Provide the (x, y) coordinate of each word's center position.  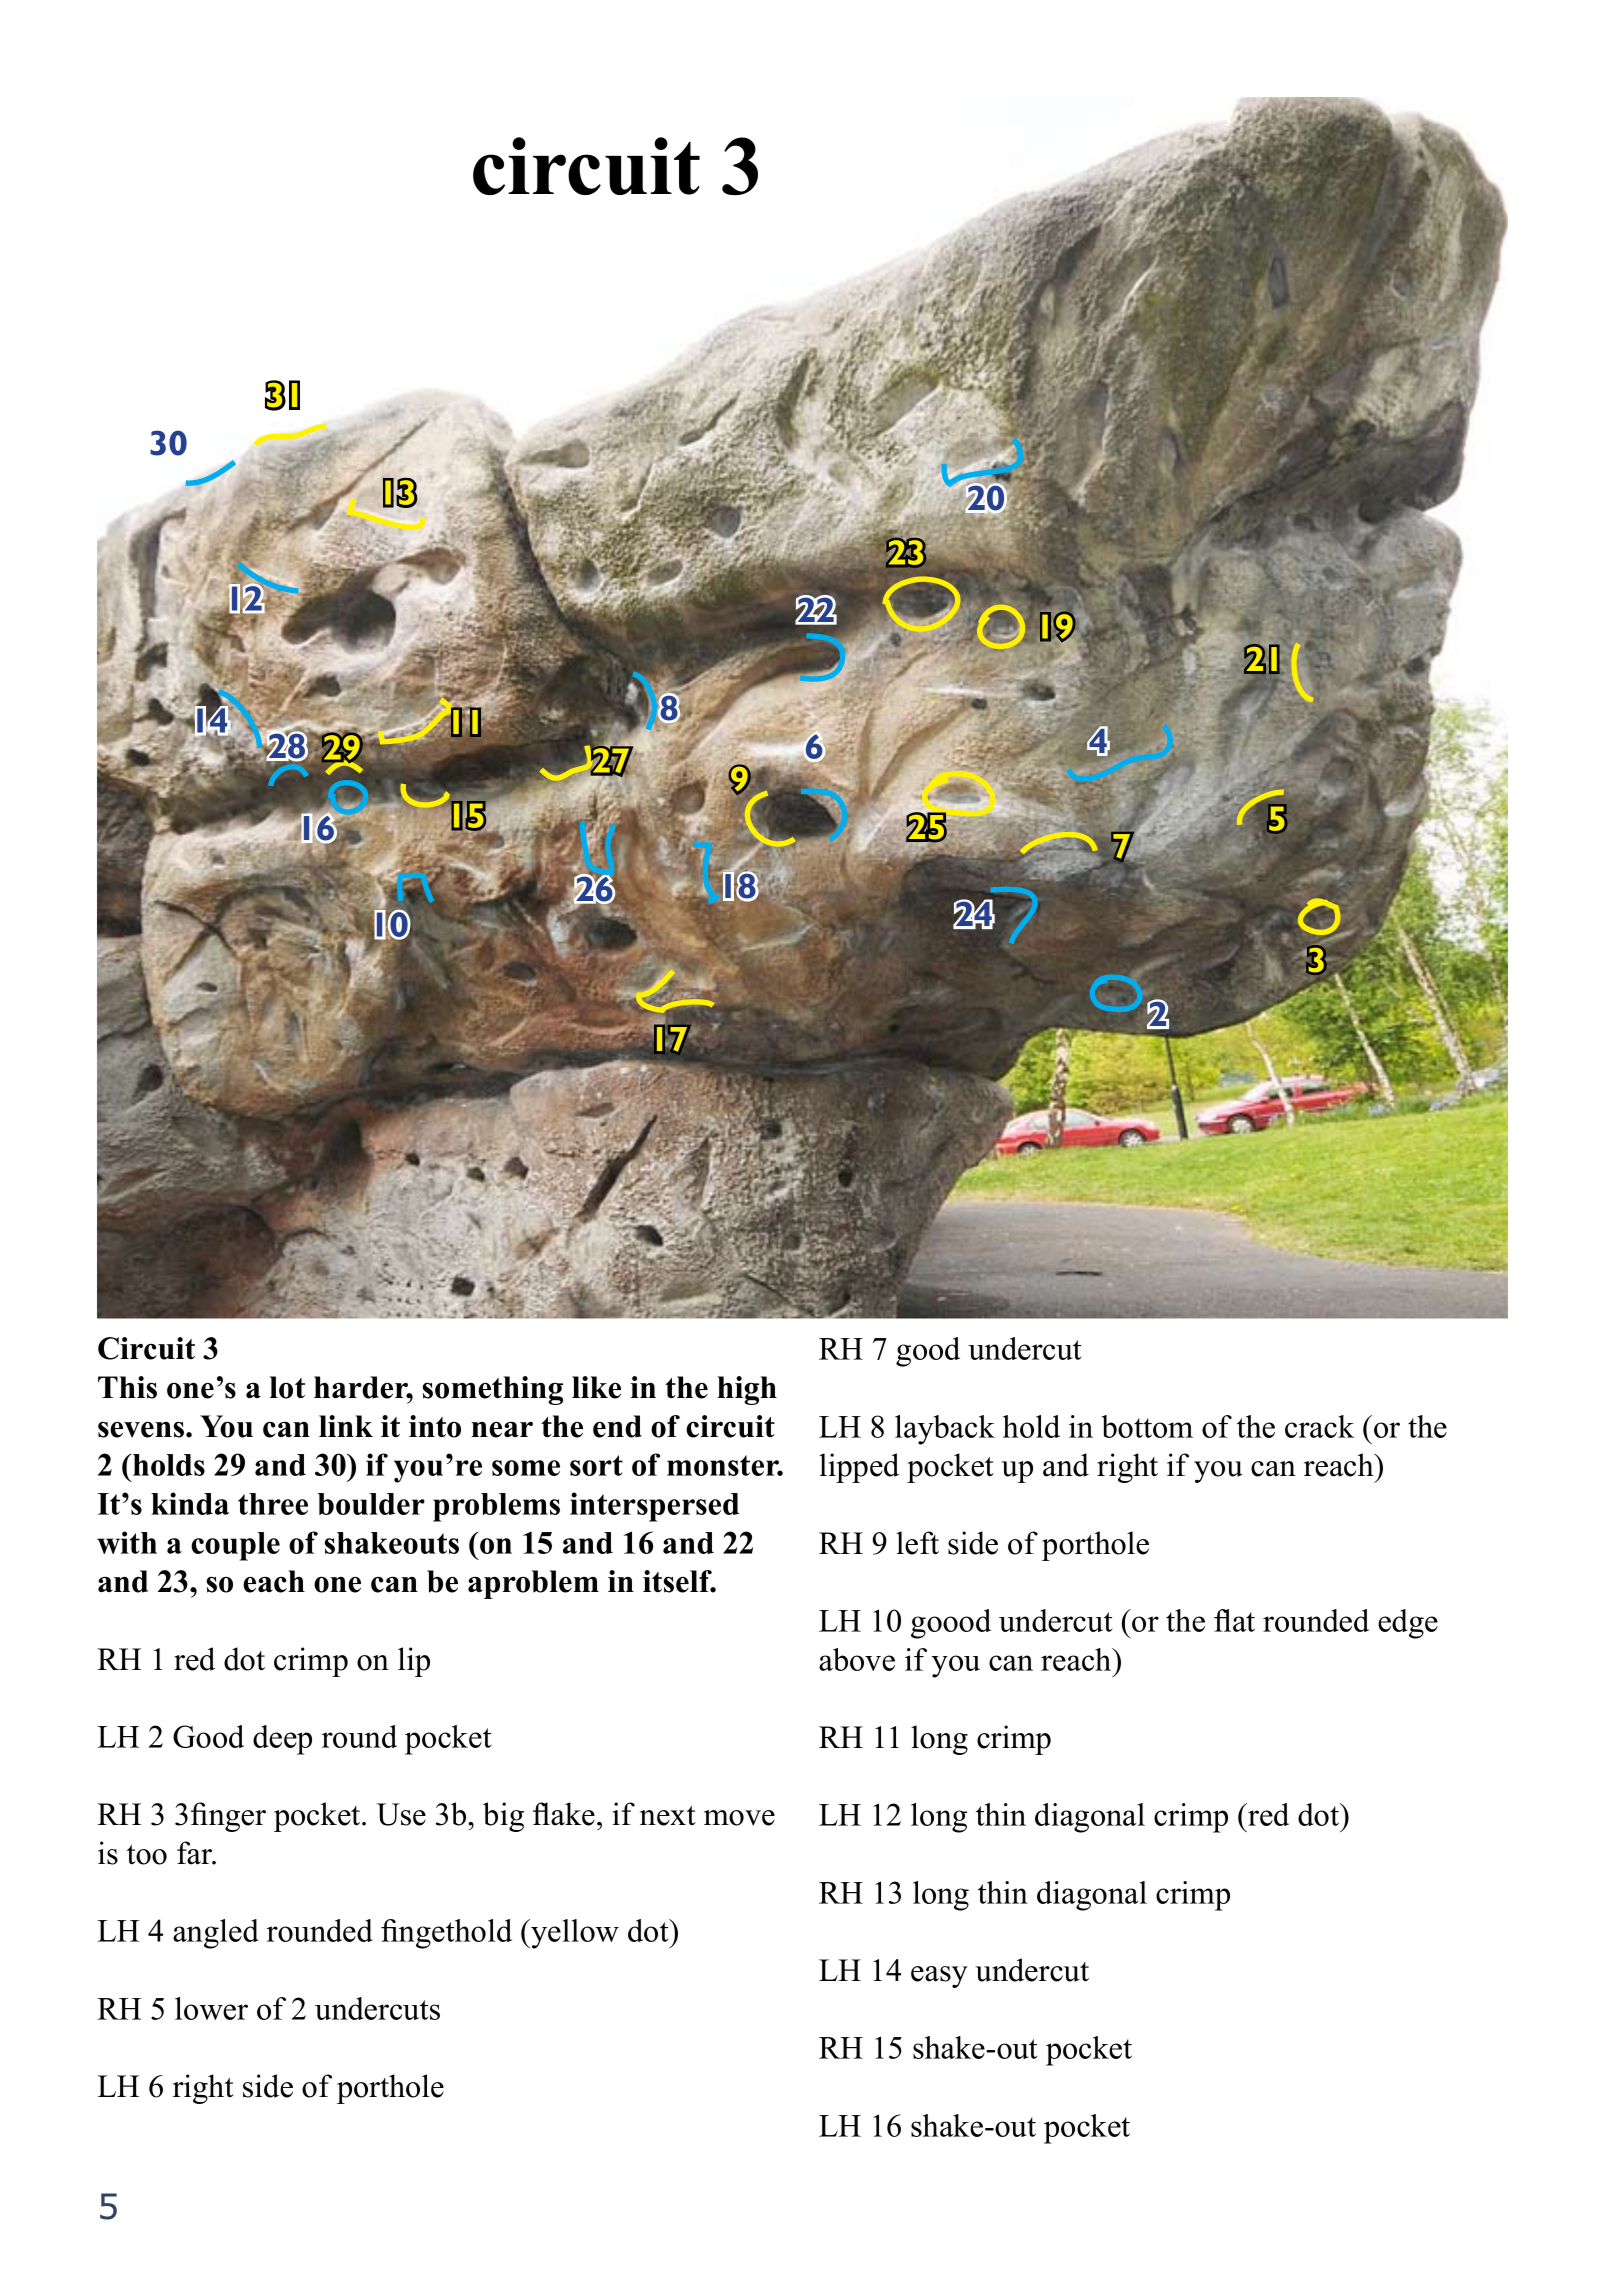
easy (939, 1977)
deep (282, 1740)
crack (1319, 1426)
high (747, 1390)
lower (211, 2008)
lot (287, 1387)
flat (1234, 1620)
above (857, 1659)
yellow (574, 1934)
